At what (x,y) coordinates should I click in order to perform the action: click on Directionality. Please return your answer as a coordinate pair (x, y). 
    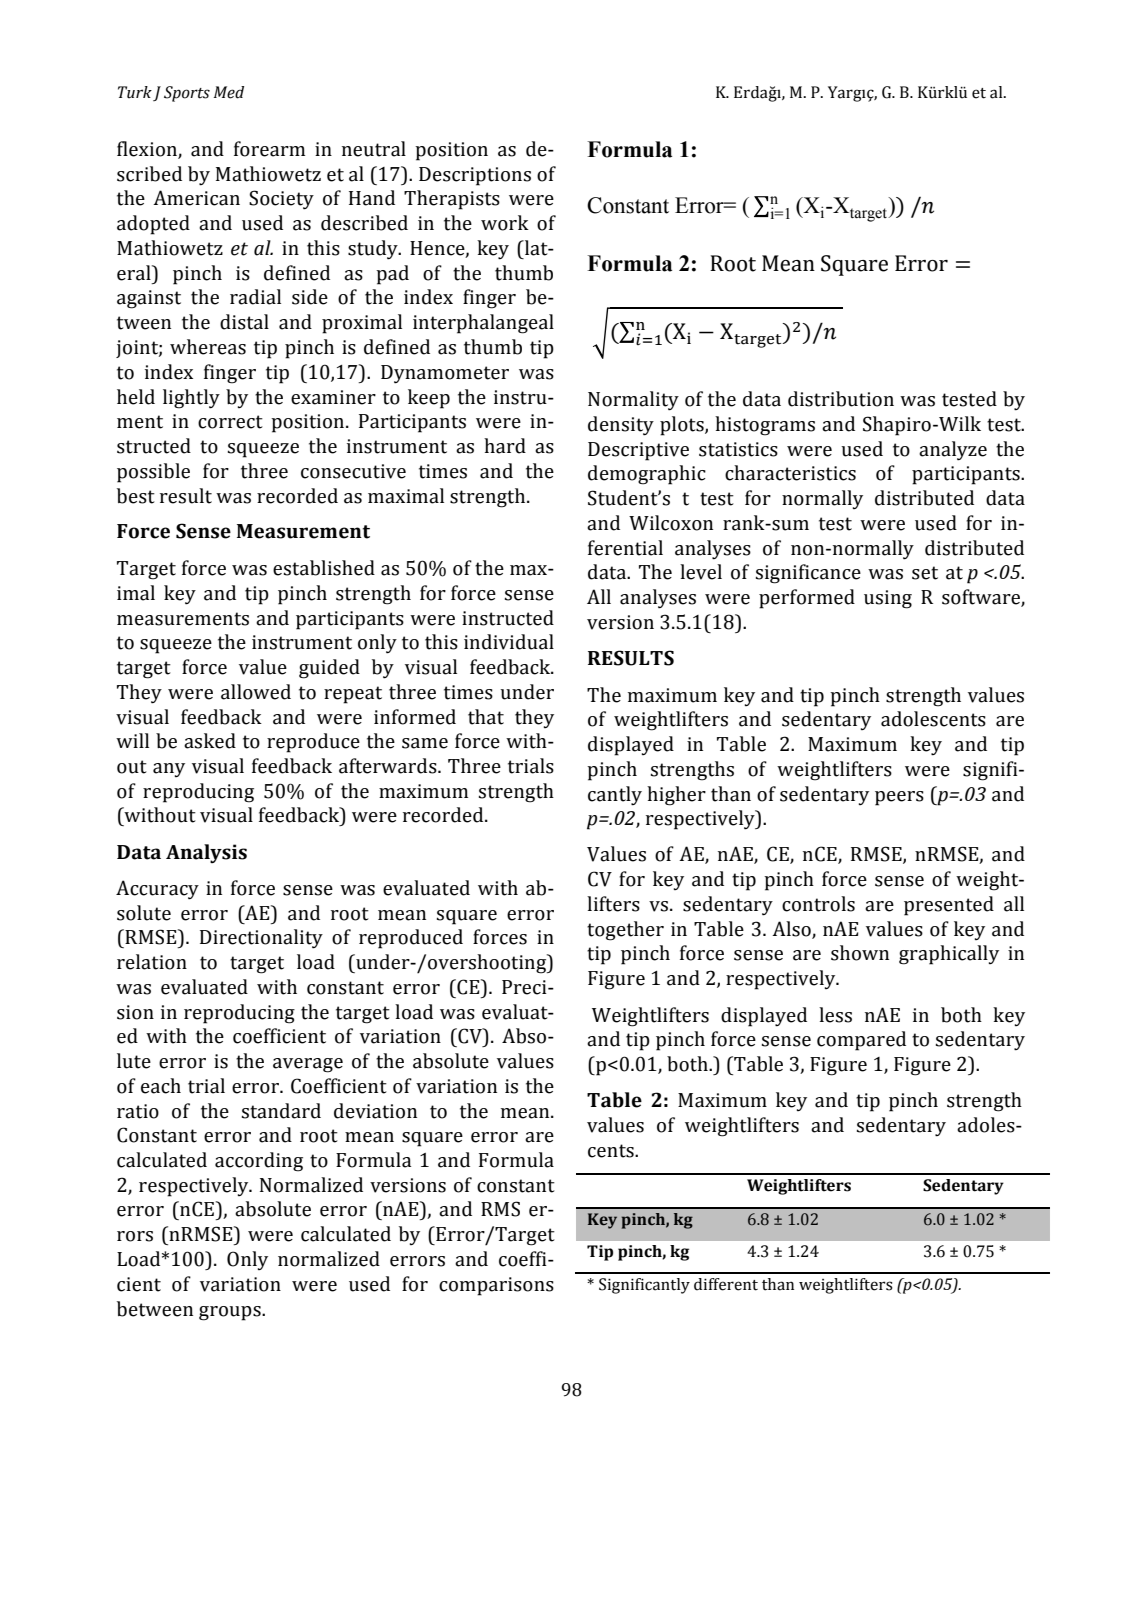
    Looking at the image, I should click on (261, 939).
